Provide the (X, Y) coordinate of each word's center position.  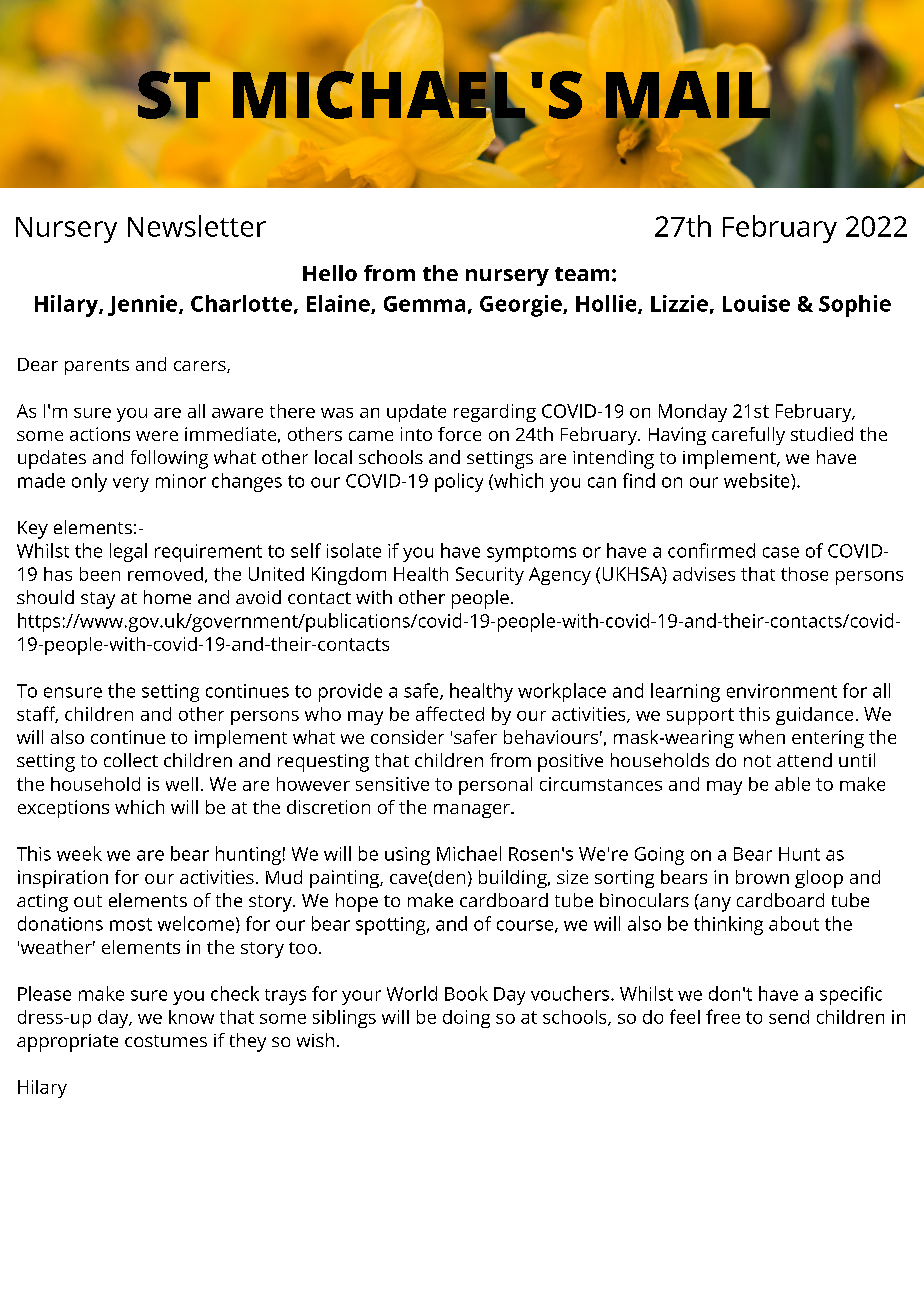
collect (131, 760)
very (131, 484)
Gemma (424, 304)
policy (459, 482)
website (758, 480)
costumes (166, 1041)
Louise (756, 303)
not (757, 761)
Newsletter (197, 226)
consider (407, 737)
